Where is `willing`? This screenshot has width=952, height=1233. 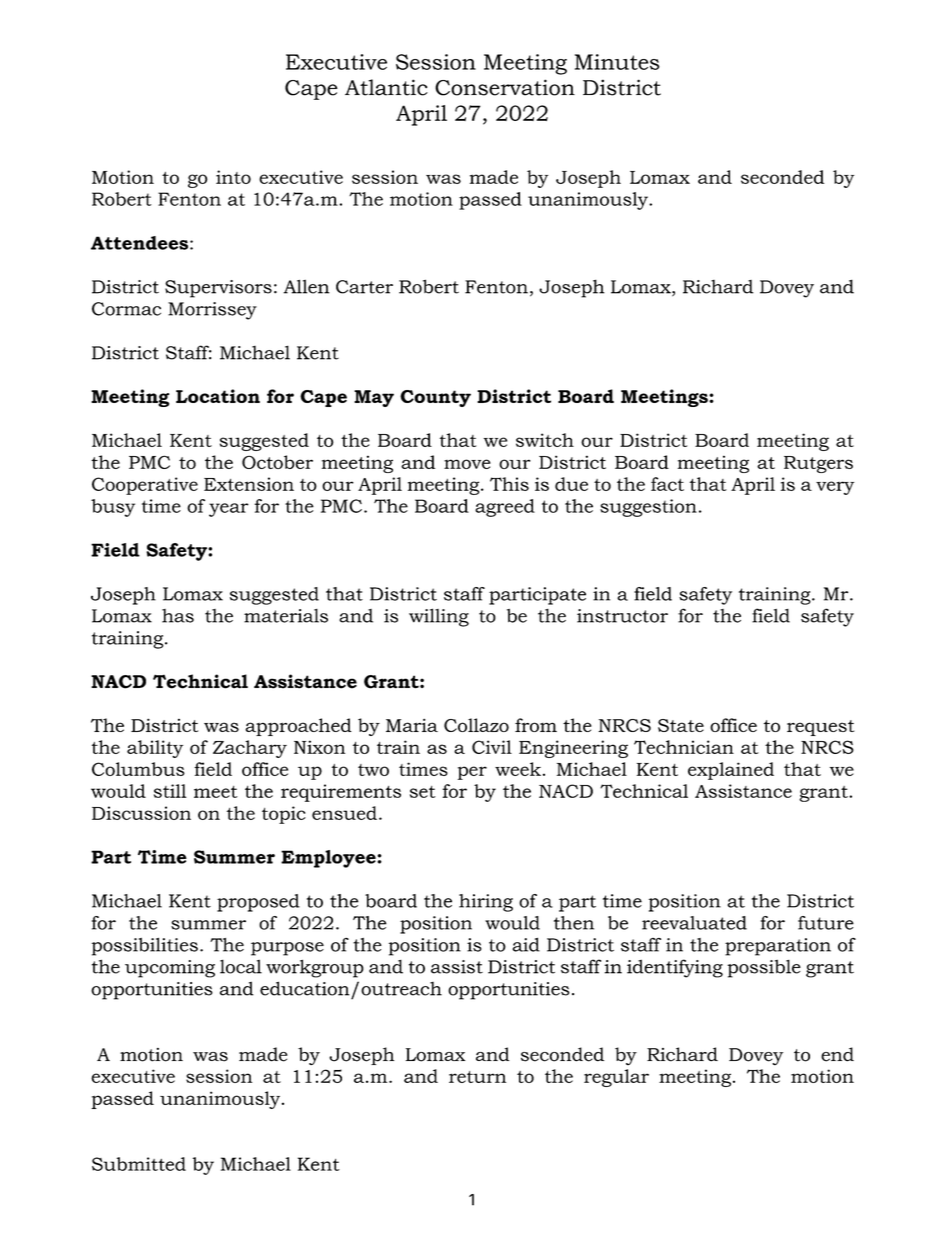 willing is located at coordinates (439, 617).
